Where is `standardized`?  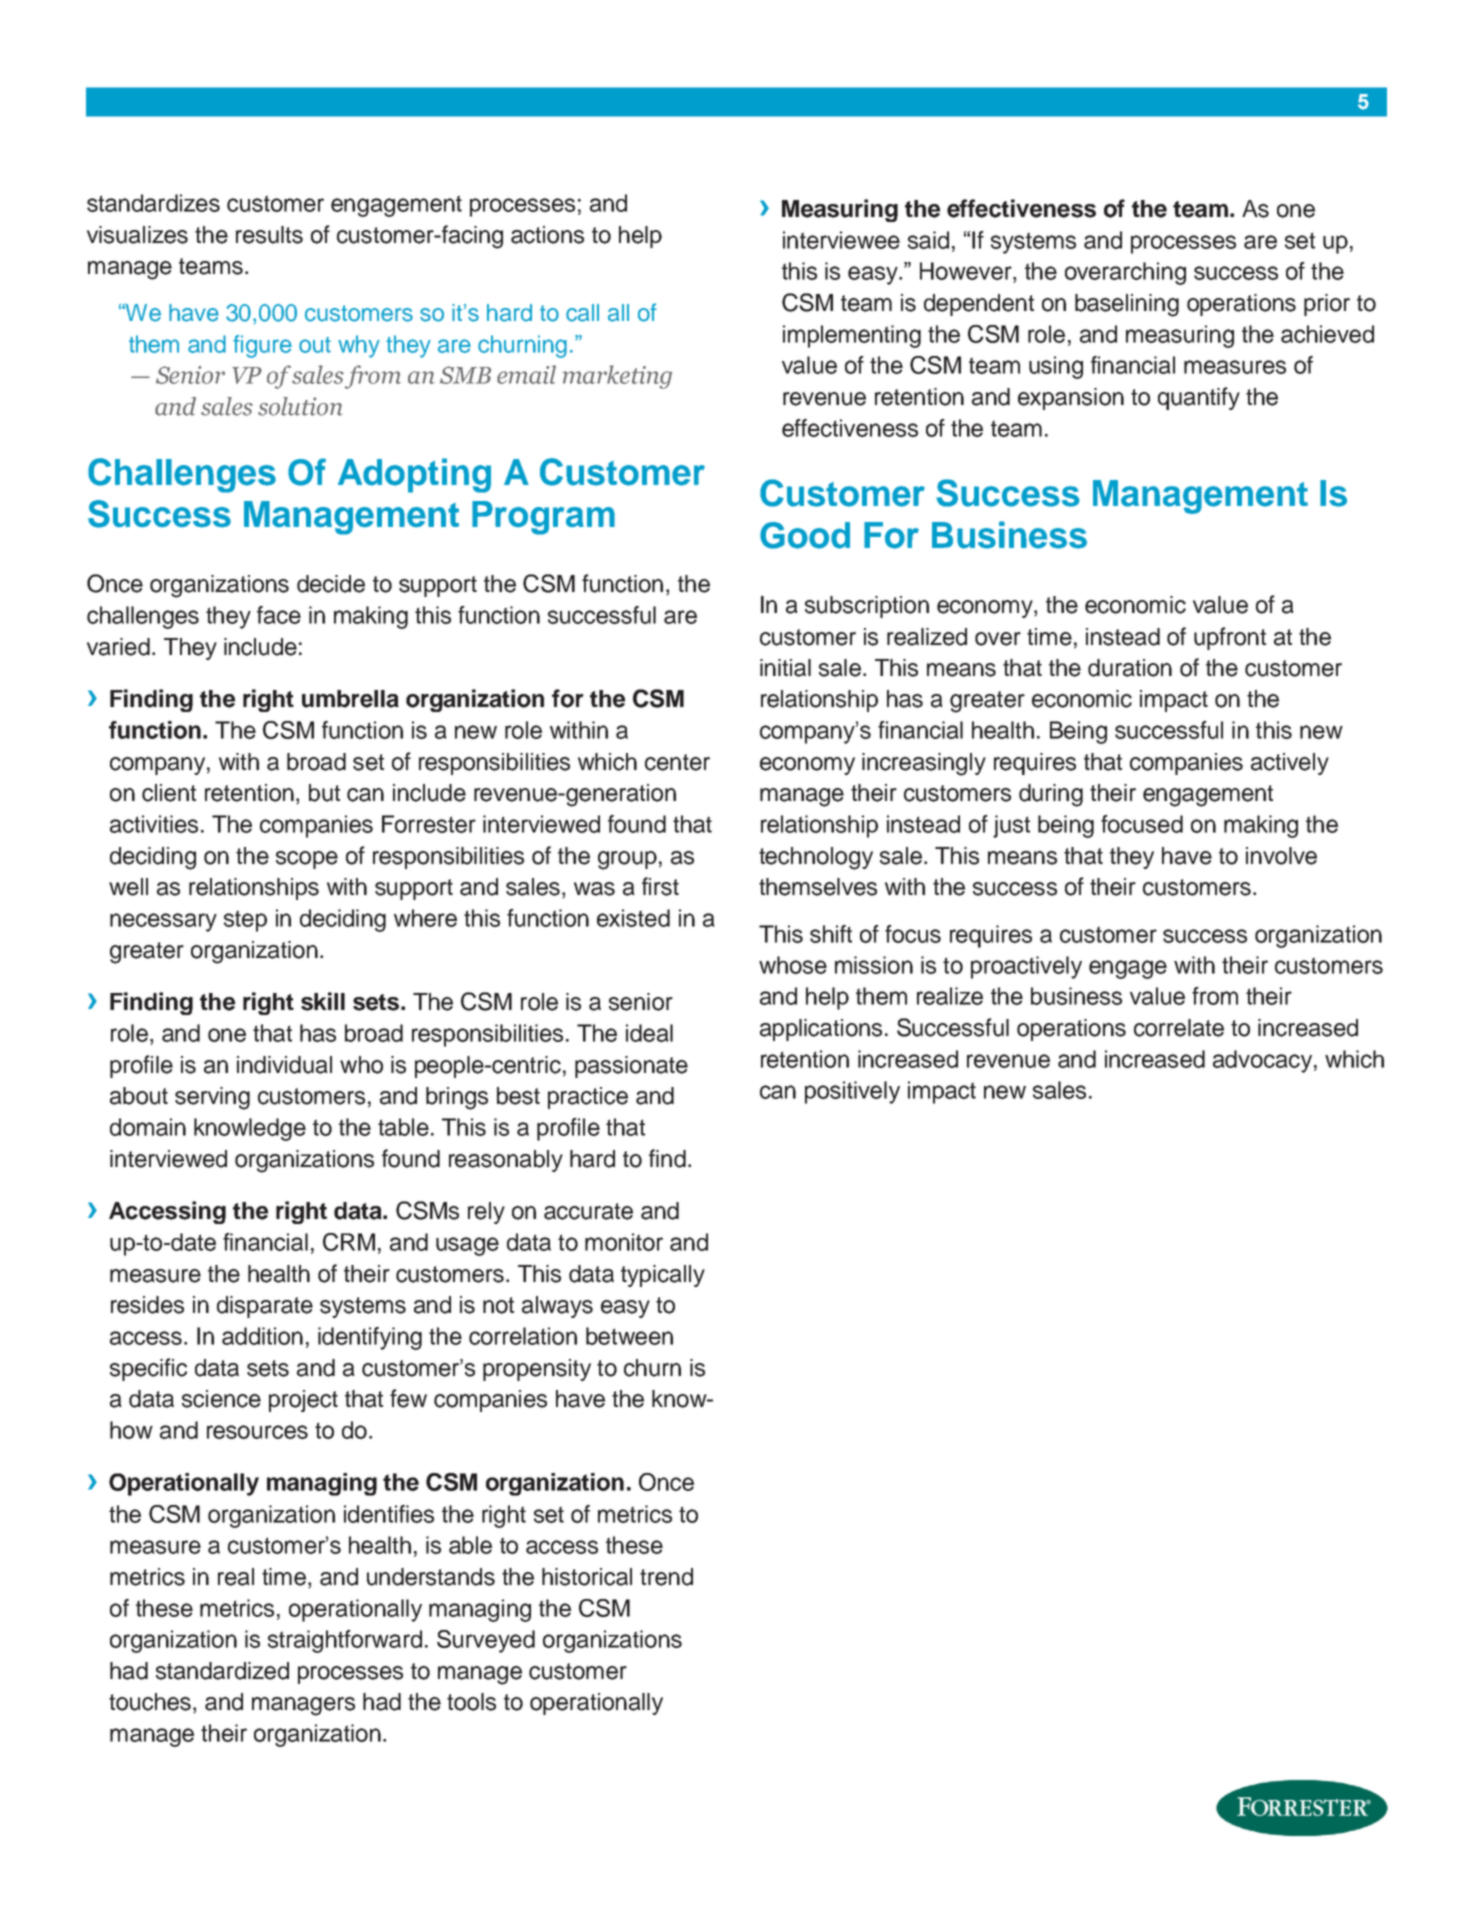
standardized is located at coordinates (222, 1671).
